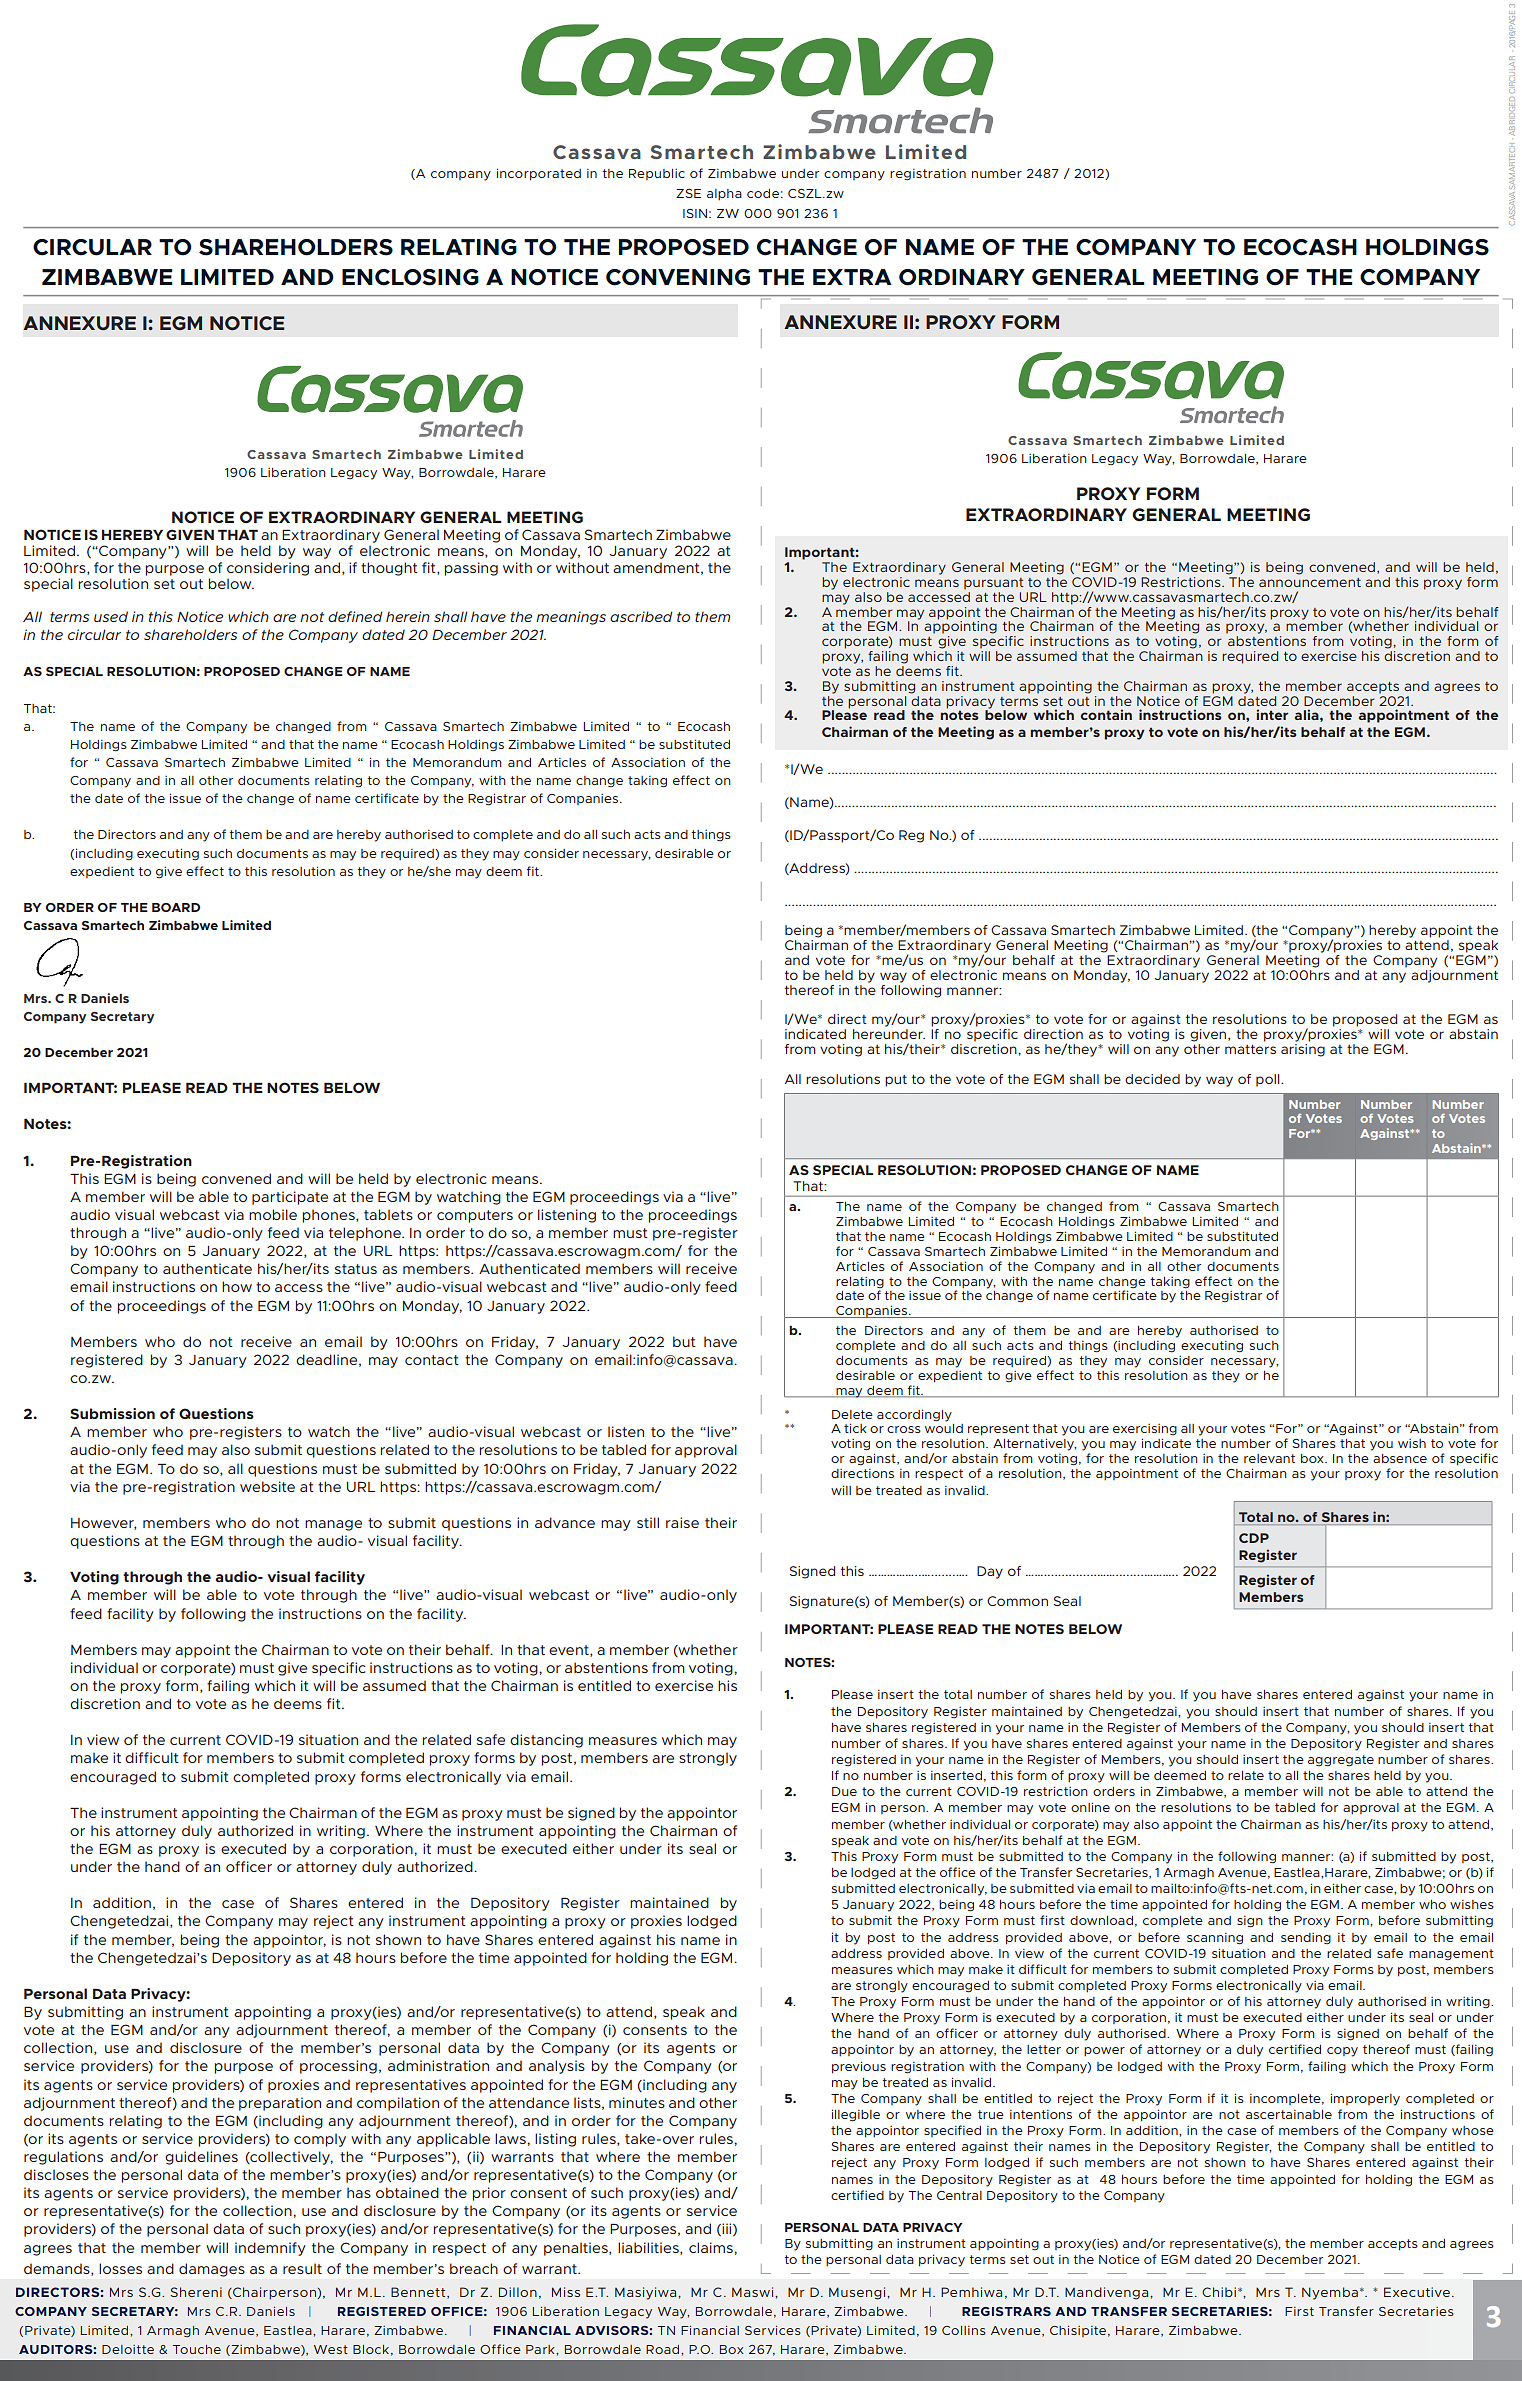 This document has height=2381, width=1522. Describe the element at coordinates (111, 616) in the document. I see `used` at that location.
